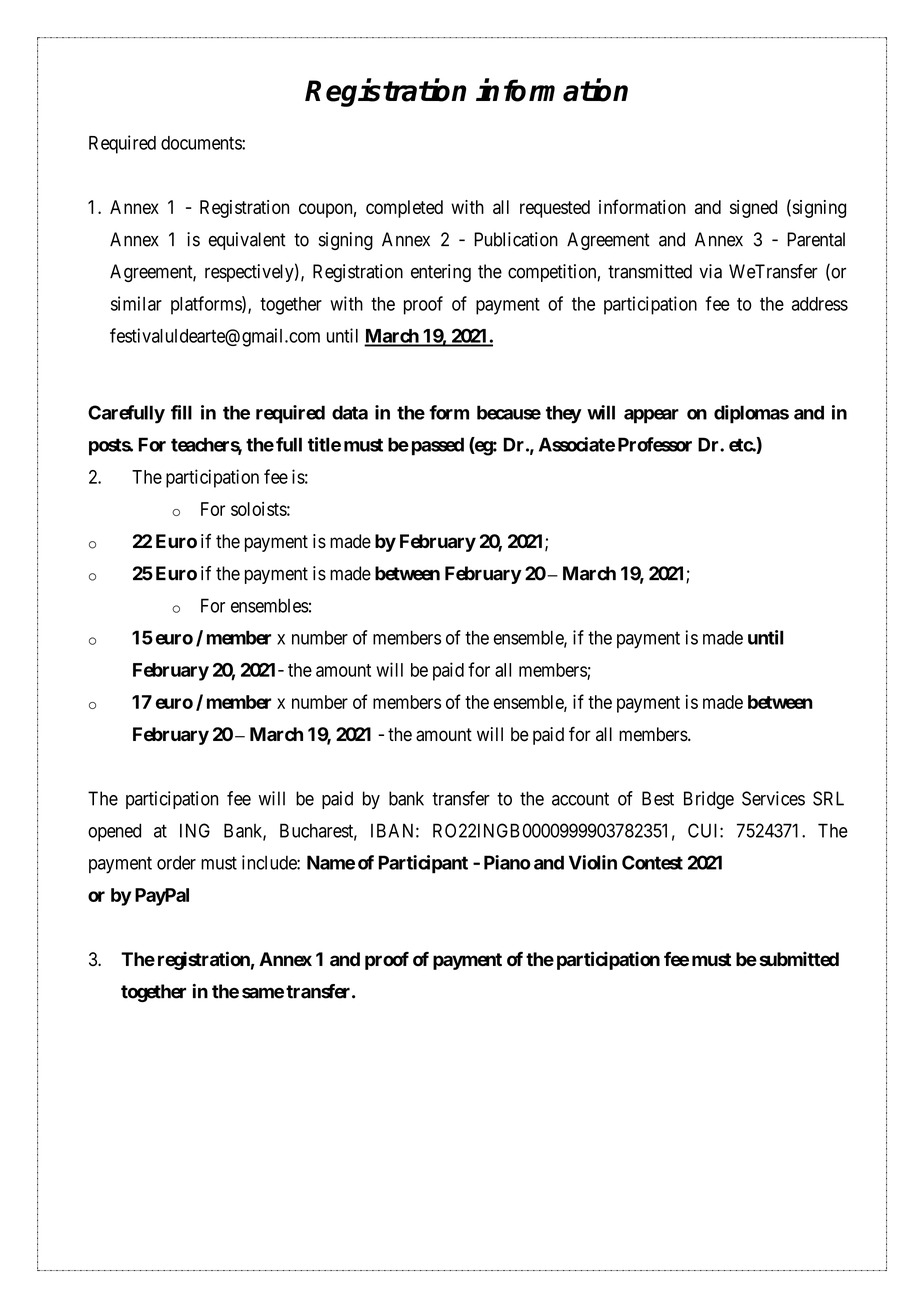 Image resolution: width=924 pixels, height=1308 pixels. What do you see at coordinates (580, 799) in the page?
I see `account` at bounding box center [580, 799].
